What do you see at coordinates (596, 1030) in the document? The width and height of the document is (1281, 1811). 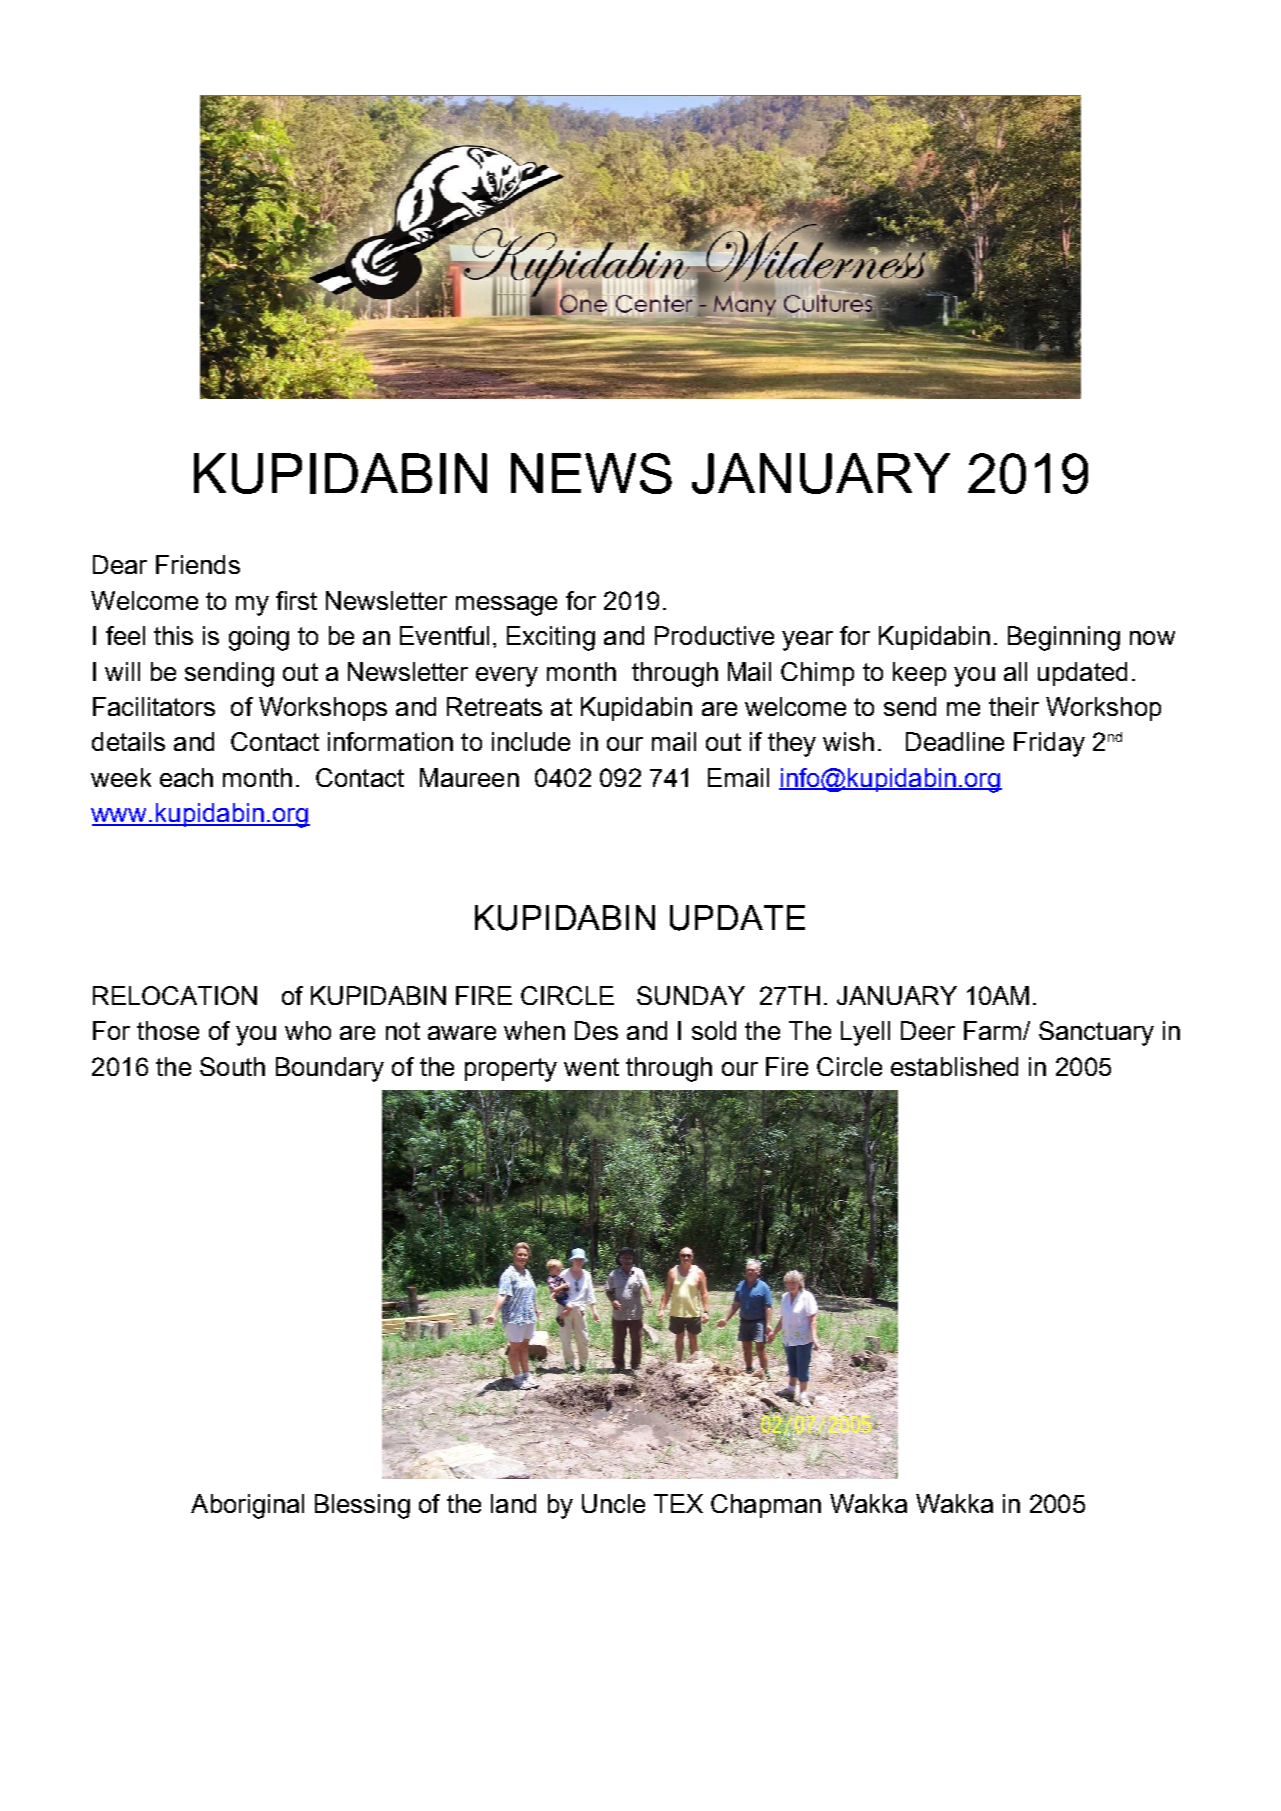 I see `Des` at bounding box center [596, 1030].
